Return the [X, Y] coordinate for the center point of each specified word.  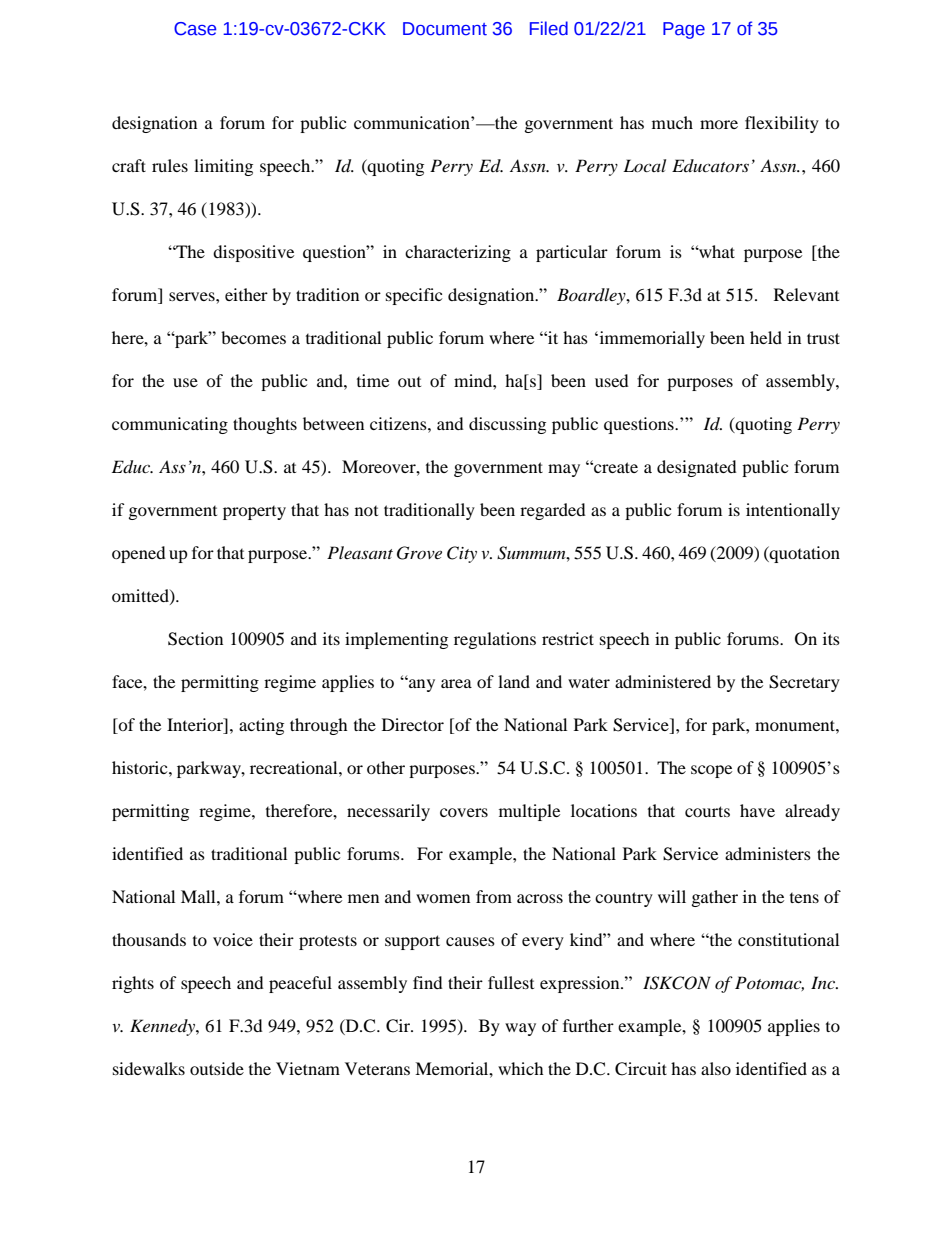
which [521, 1068]
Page [684, 30]
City [462, 554]
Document [445, 29]
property [254, 513]
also [716, 1068]
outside [217, 1068]
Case [195, 29]
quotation [804, 554]
